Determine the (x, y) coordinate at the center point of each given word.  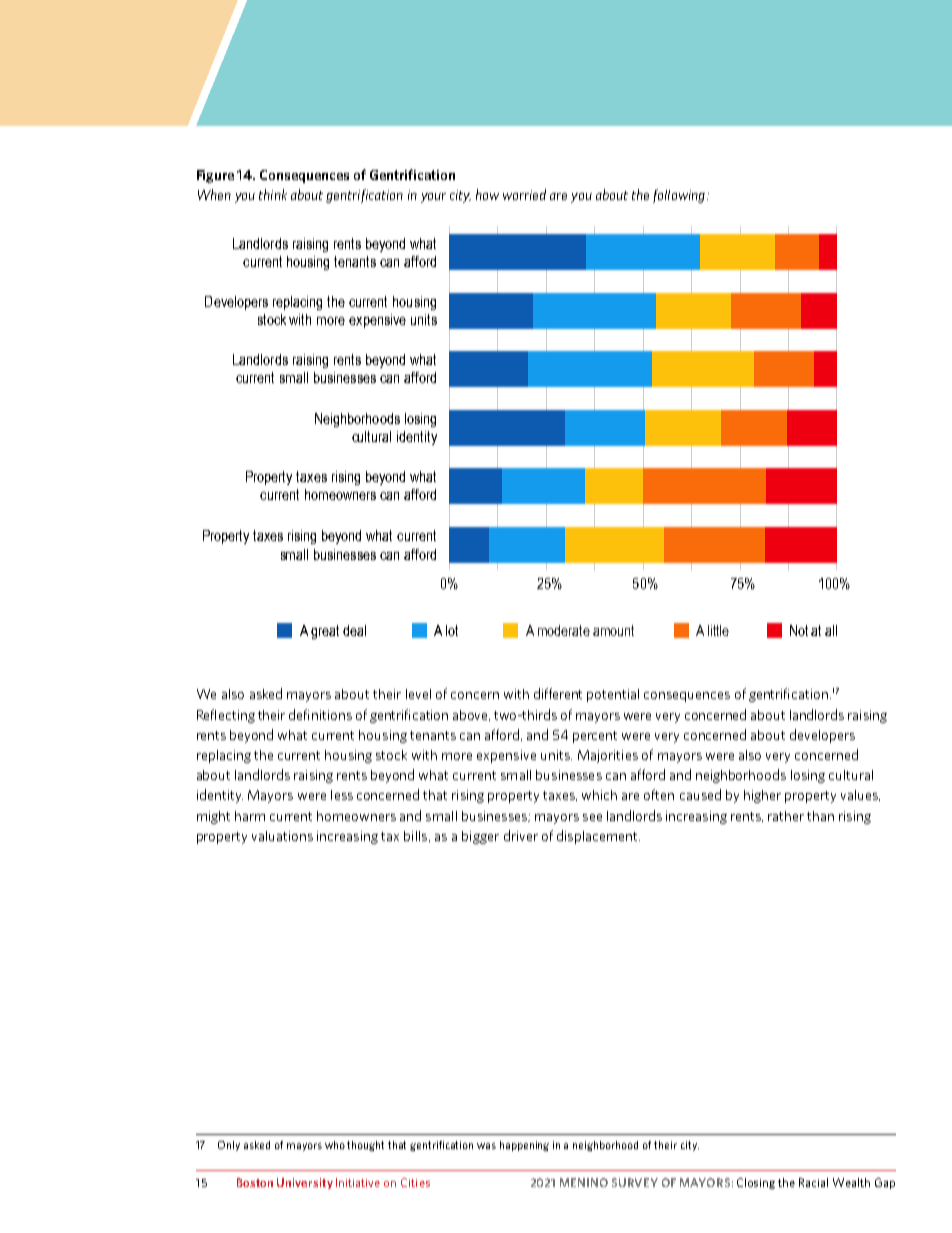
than (820, 816)
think (273, 194)
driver (521, 835)
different (558, 693)
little (718, 630)
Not (799, 630)
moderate (564, 630)
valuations (282, 836)
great (325, 632)
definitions (320, 714)
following (679, 196)
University (305, 1183)
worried (524, 194)
